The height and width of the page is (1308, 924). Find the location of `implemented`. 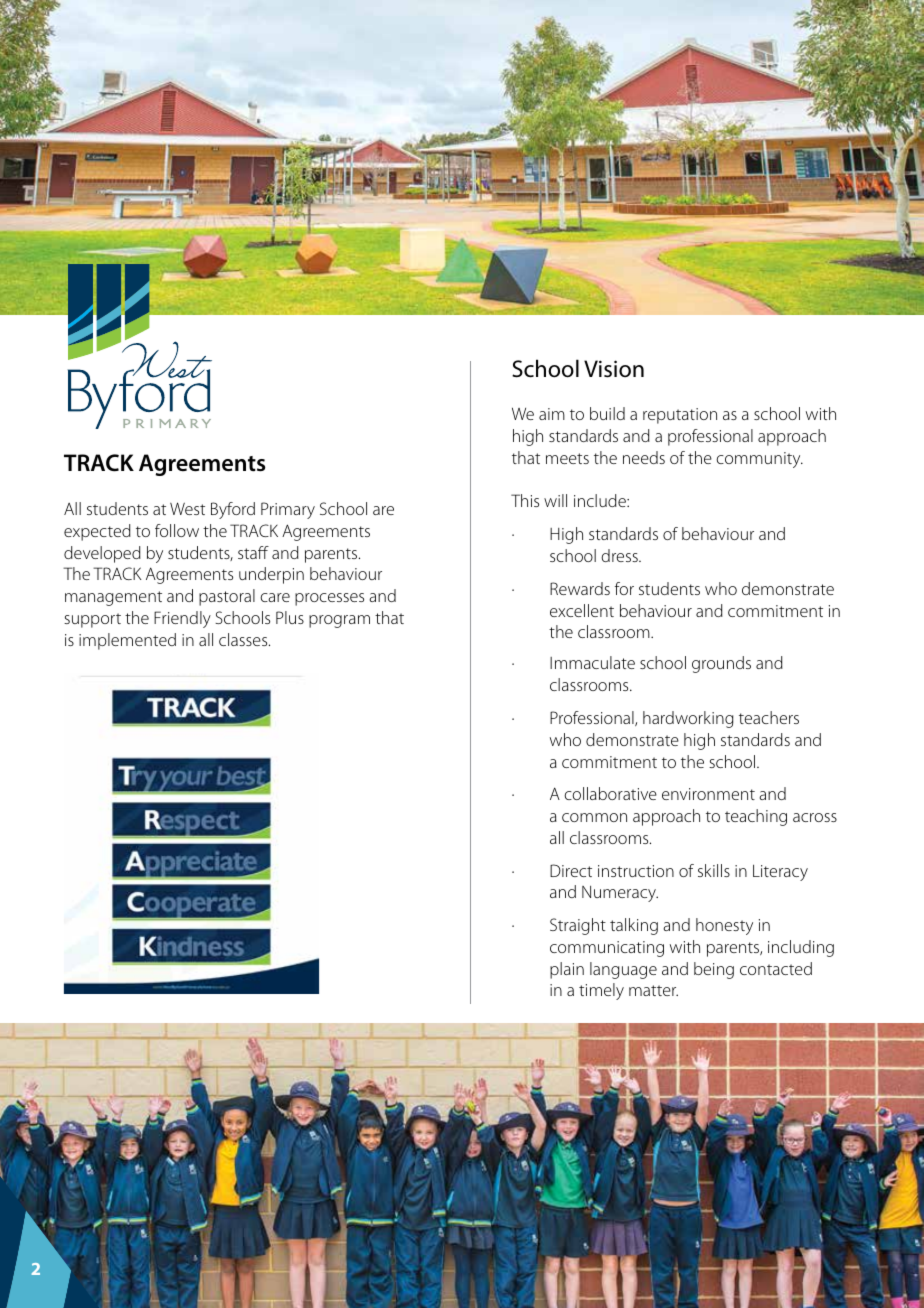

implemented is located at coordinates (127, 641).
